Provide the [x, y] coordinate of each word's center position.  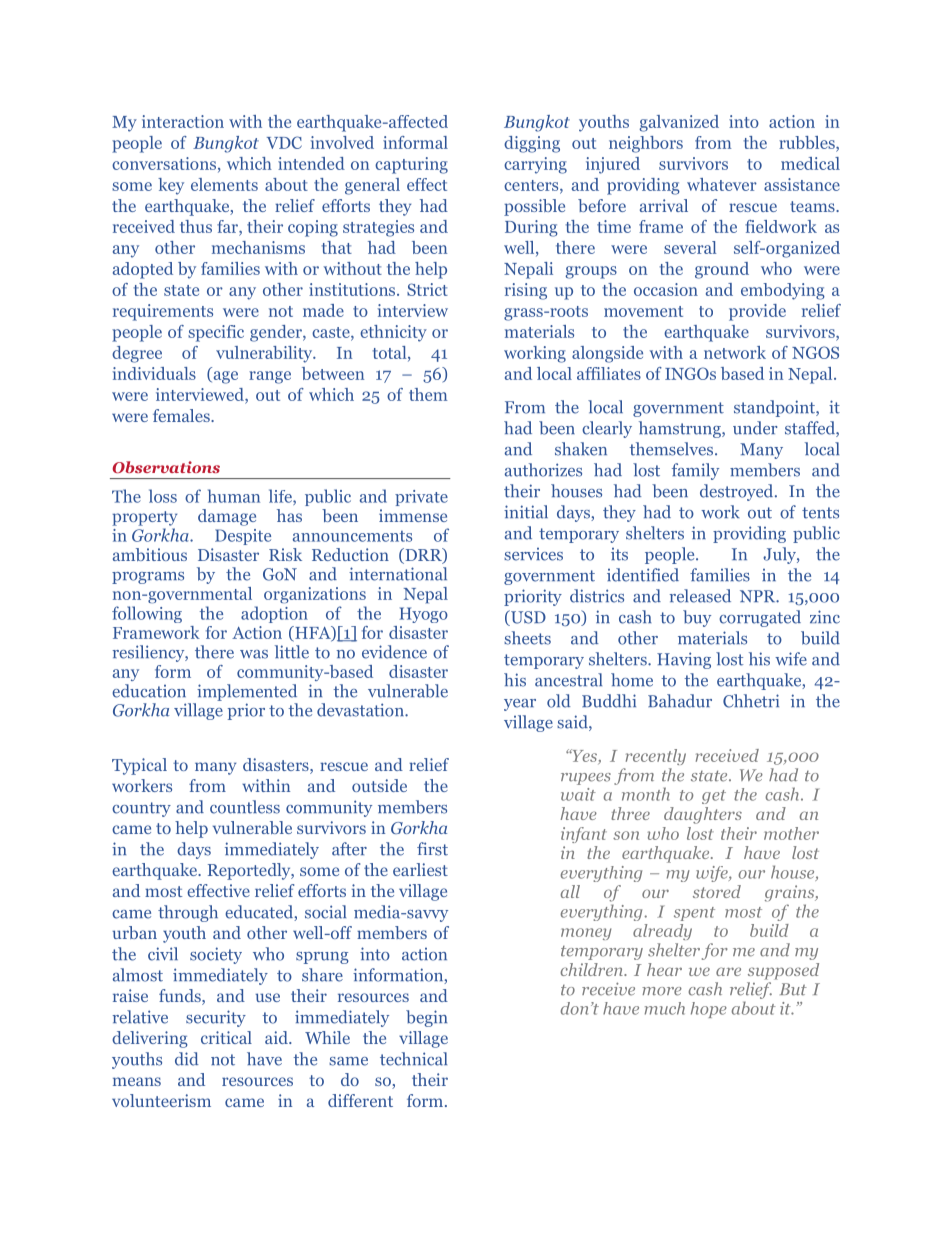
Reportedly [250, 871]
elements [224, 184]
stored [717, 891]
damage [227, 517]
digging [532, 144]
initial [526, 512]
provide [757, 312]
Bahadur [680, 701]
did [187, 1059]
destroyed [738, 492]
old [559, 701]
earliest [420, 869]
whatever [722, 184]
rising [526, 291]
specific [216, 333]
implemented [247, 692]
